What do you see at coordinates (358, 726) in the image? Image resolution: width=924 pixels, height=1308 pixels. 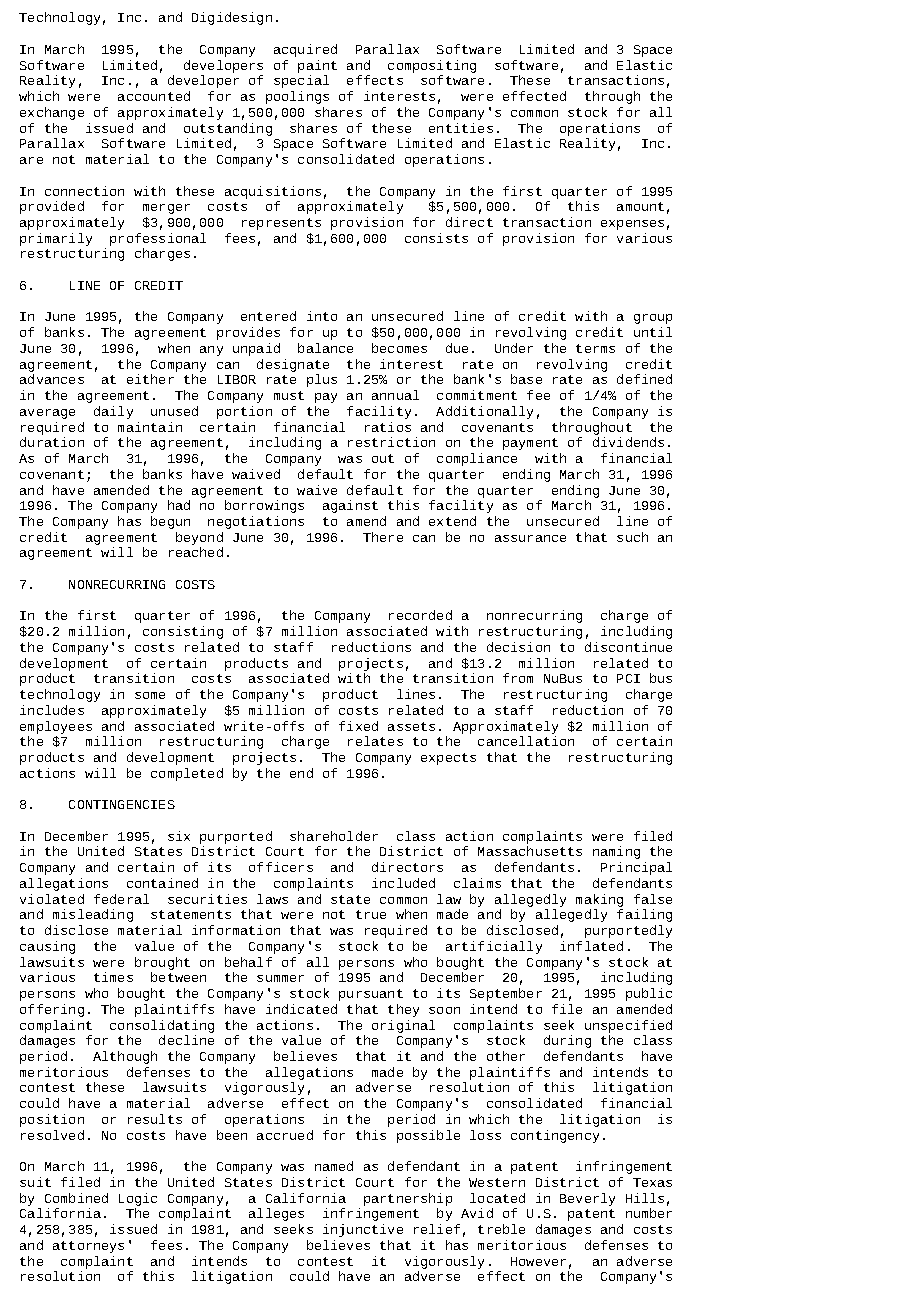 I see `fixed` at bounding box center [358, 726].
